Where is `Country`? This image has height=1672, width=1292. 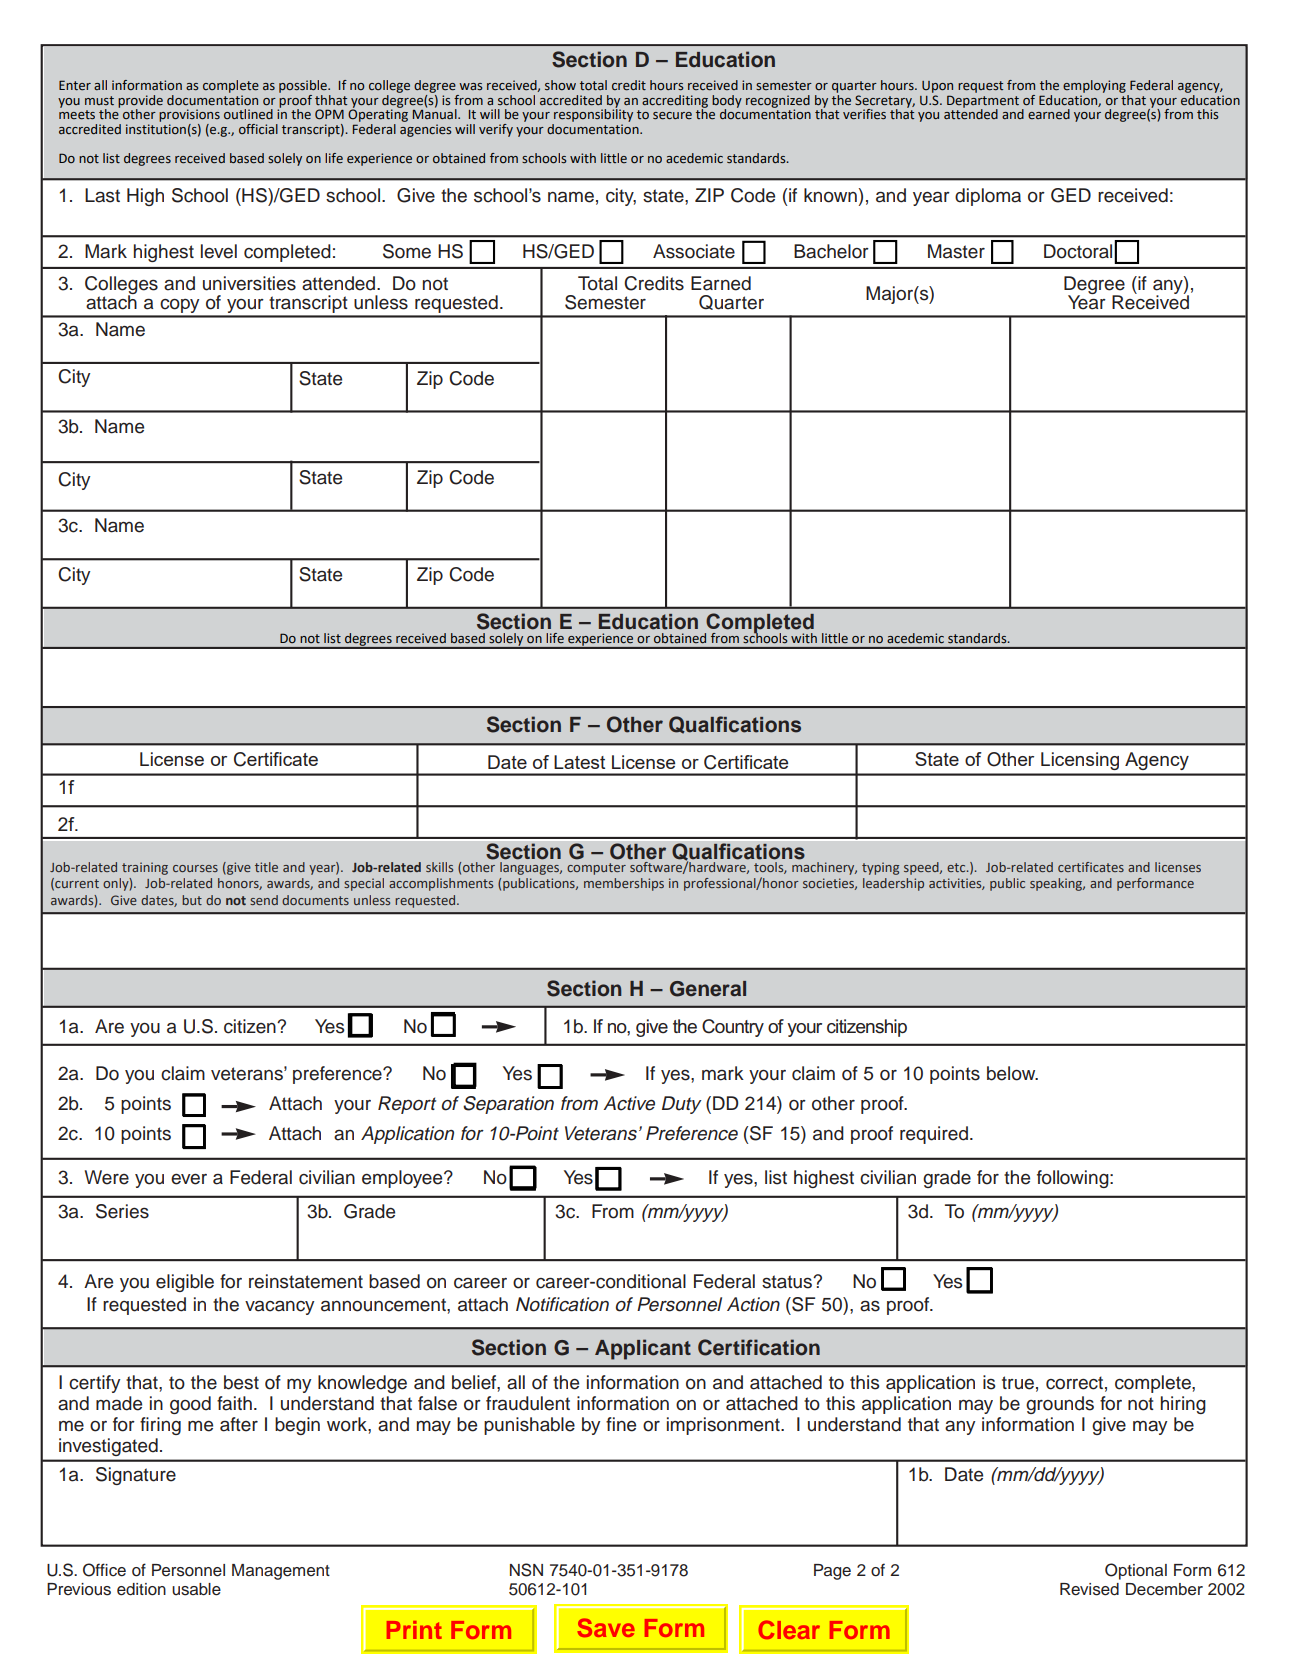 Country is located at coordinates (733, 1028).
